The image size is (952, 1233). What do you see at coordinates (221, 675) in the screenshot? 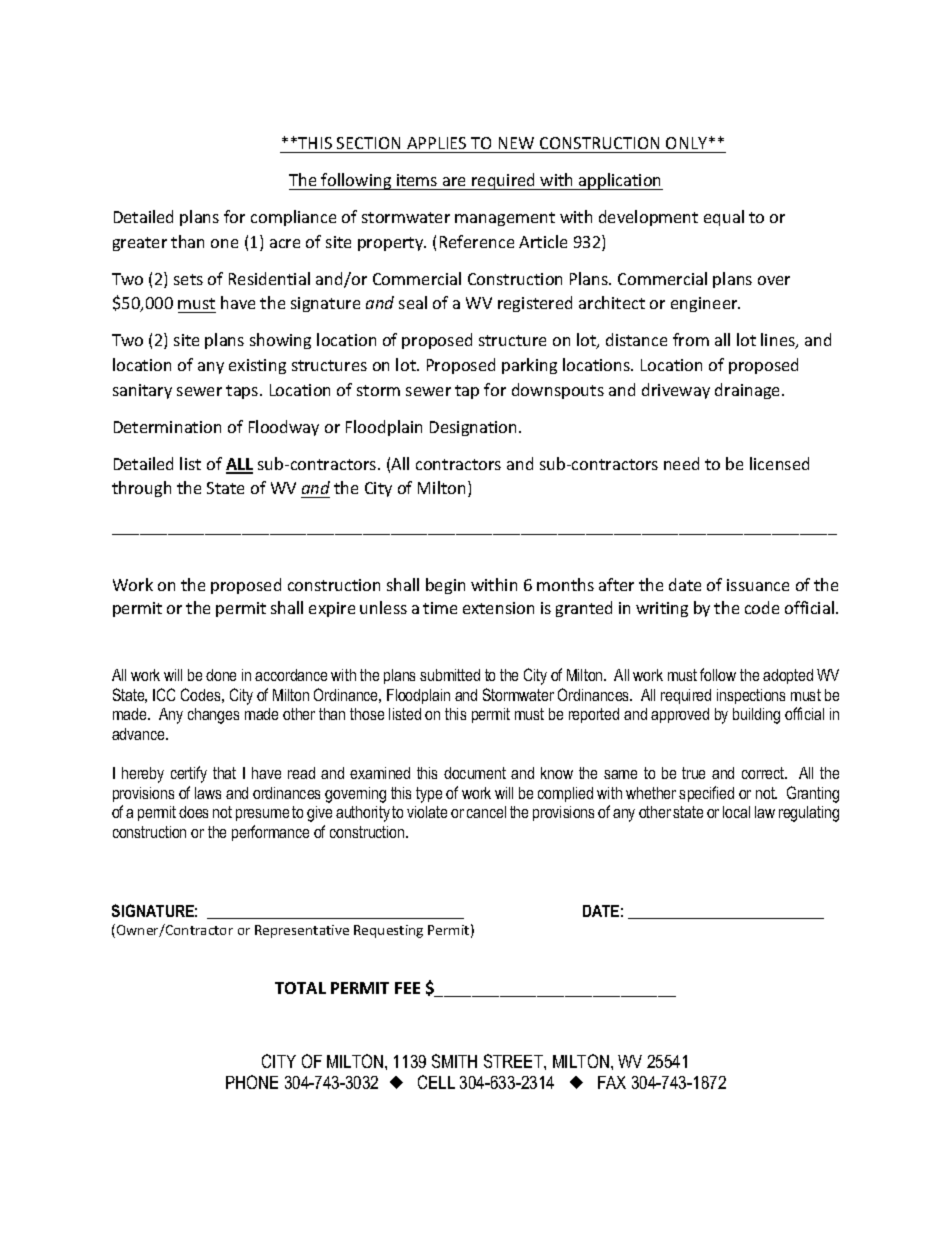
I see `done` at bounding box center [221, 675].
